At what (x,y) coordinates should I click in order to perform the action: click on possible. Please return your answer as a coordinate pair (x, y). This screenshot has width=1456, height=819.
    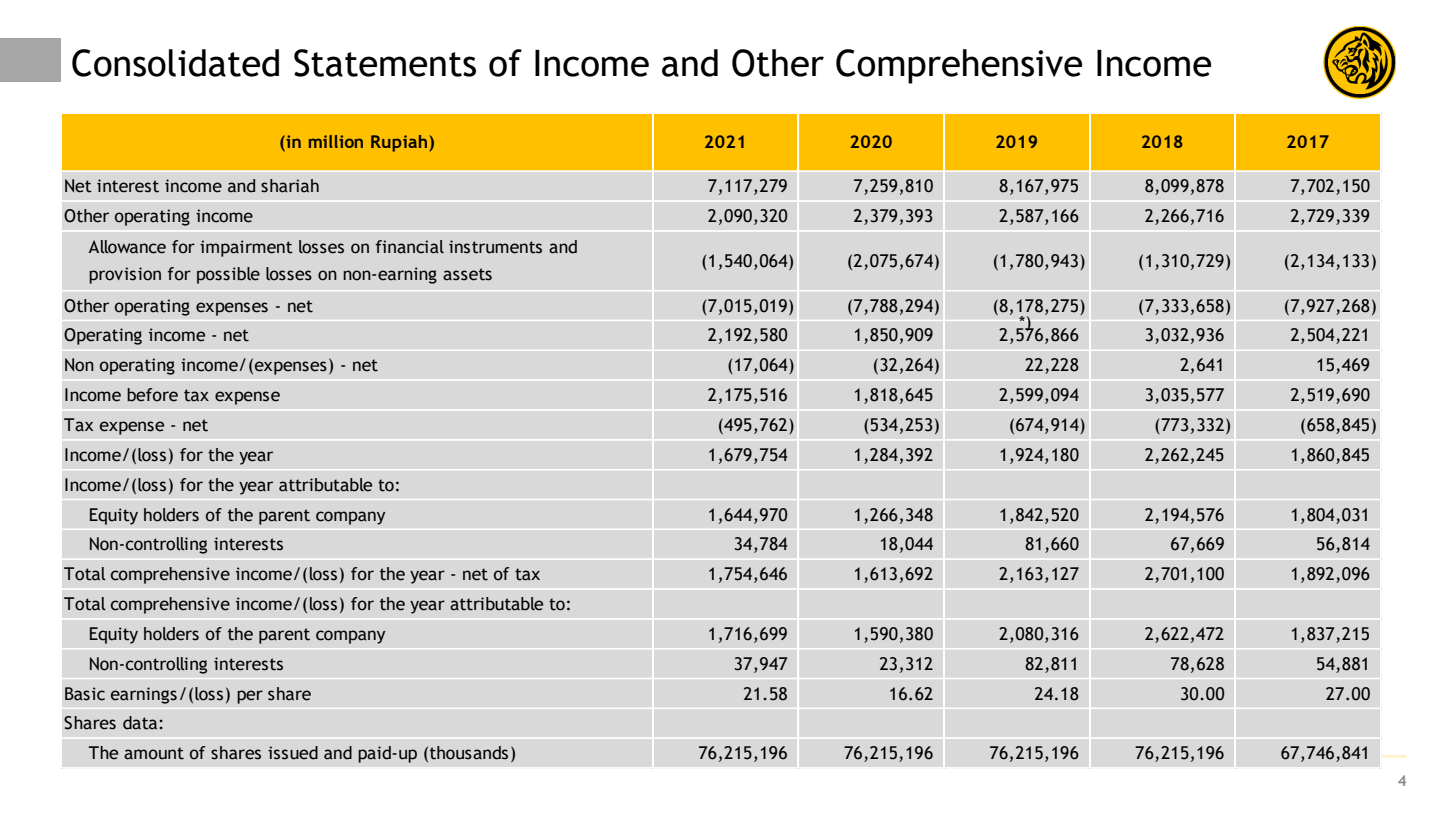
    Looking at the image, I should click on (228, 275).
